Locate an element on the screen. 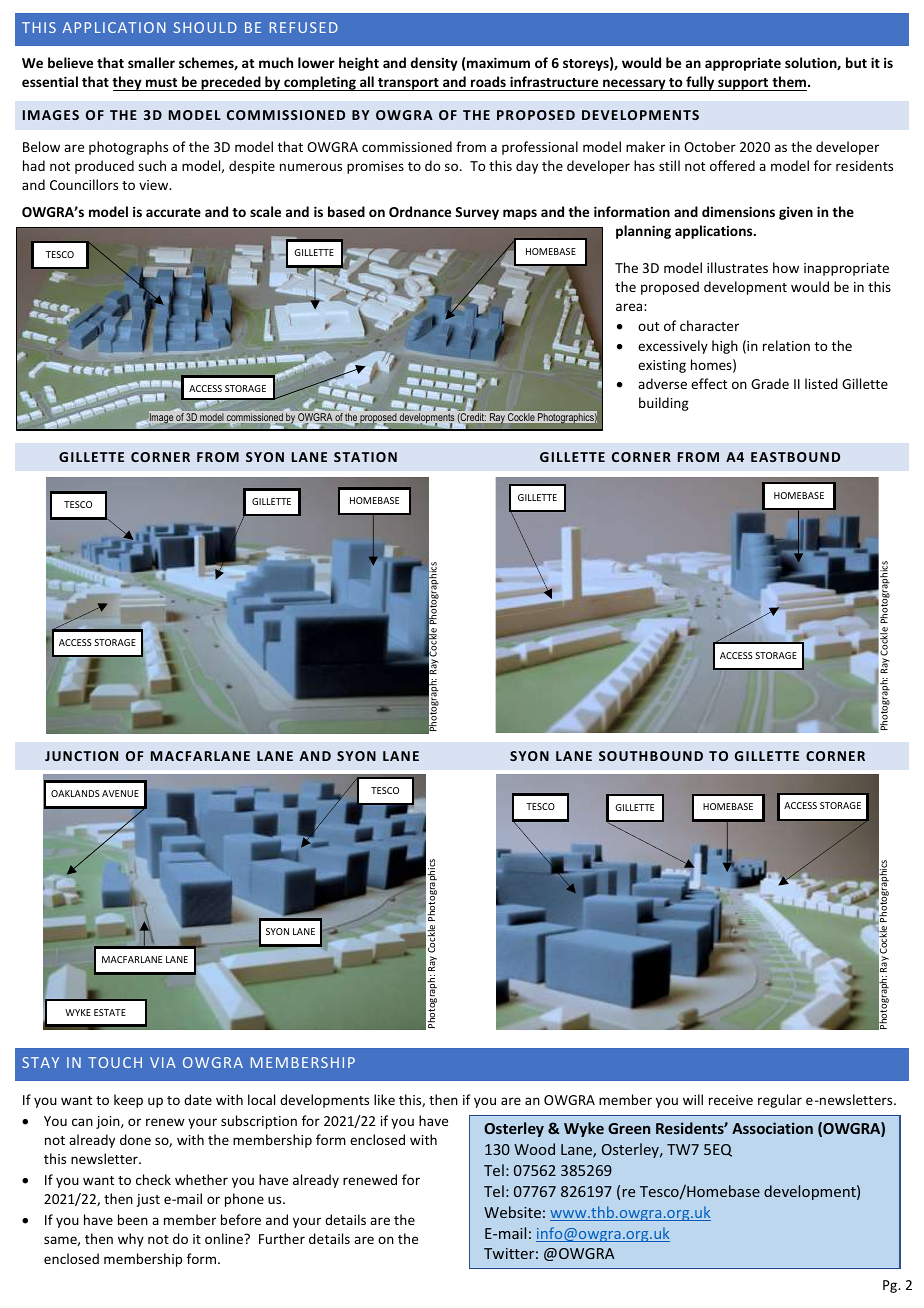  SOUTHBOUND is located at coordinates (651, 756).
